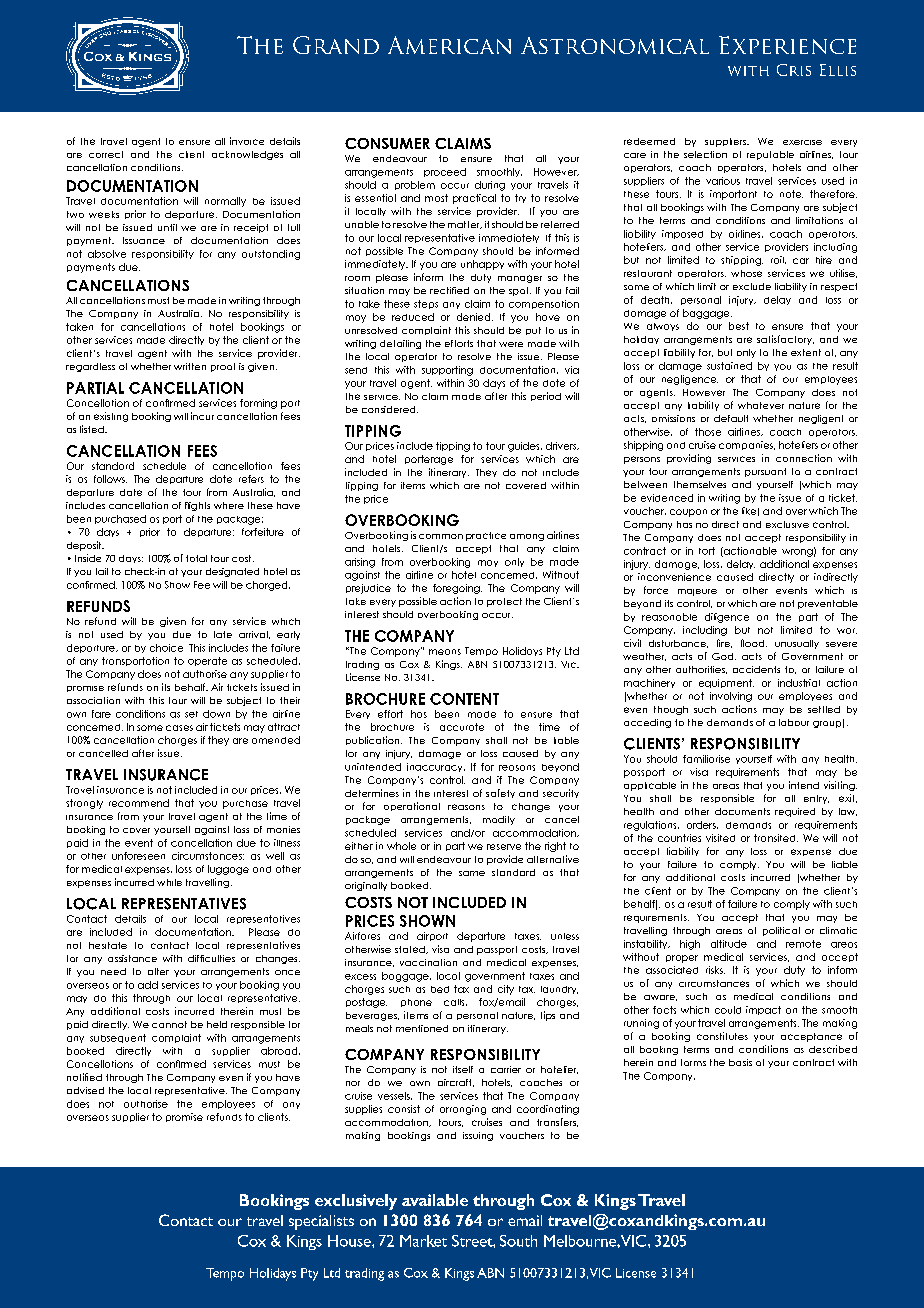  I want to click on modify, so click(499, 820).
